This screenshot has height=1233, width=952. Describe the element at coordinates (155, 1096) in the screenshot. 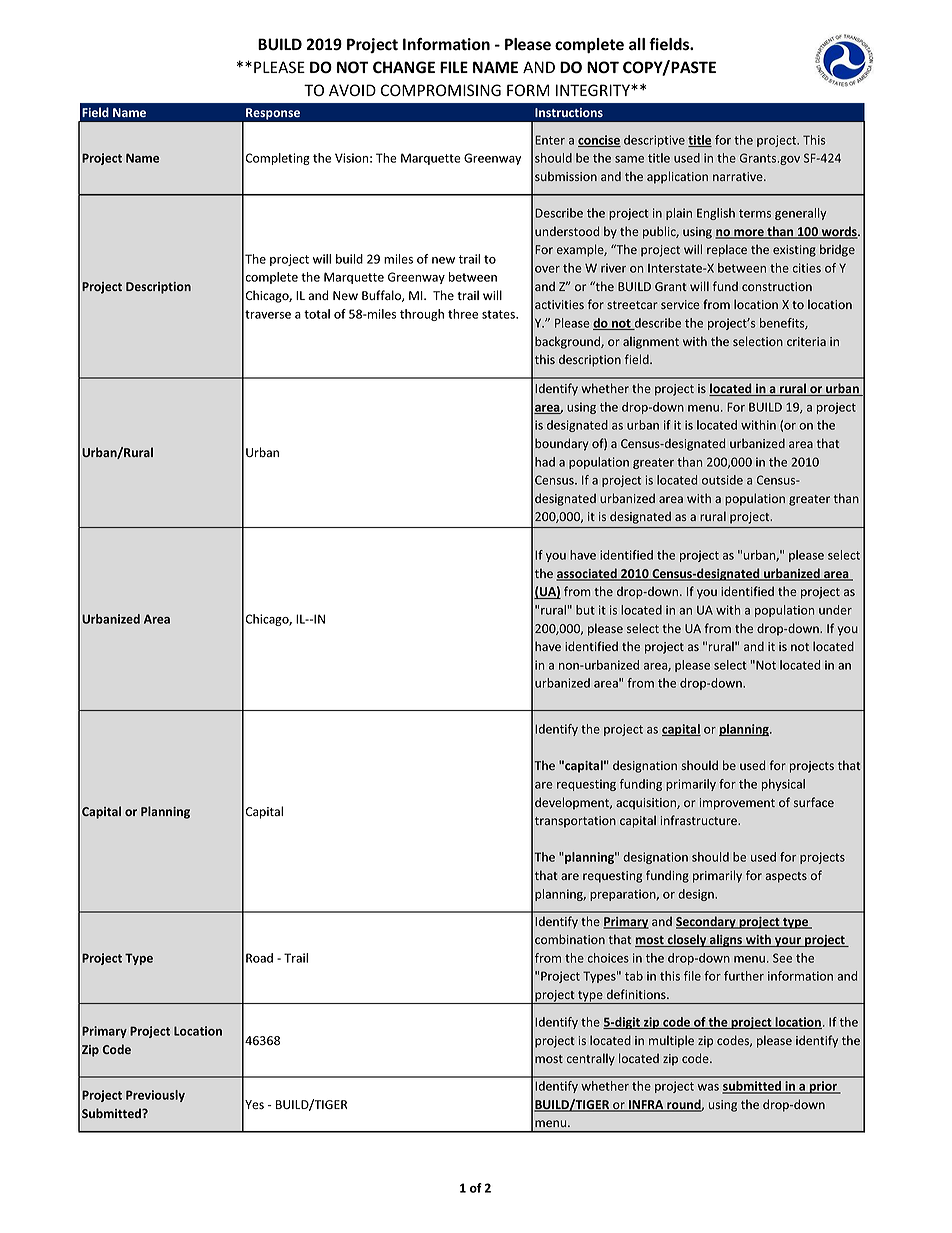

I see `Previously` at that location.
